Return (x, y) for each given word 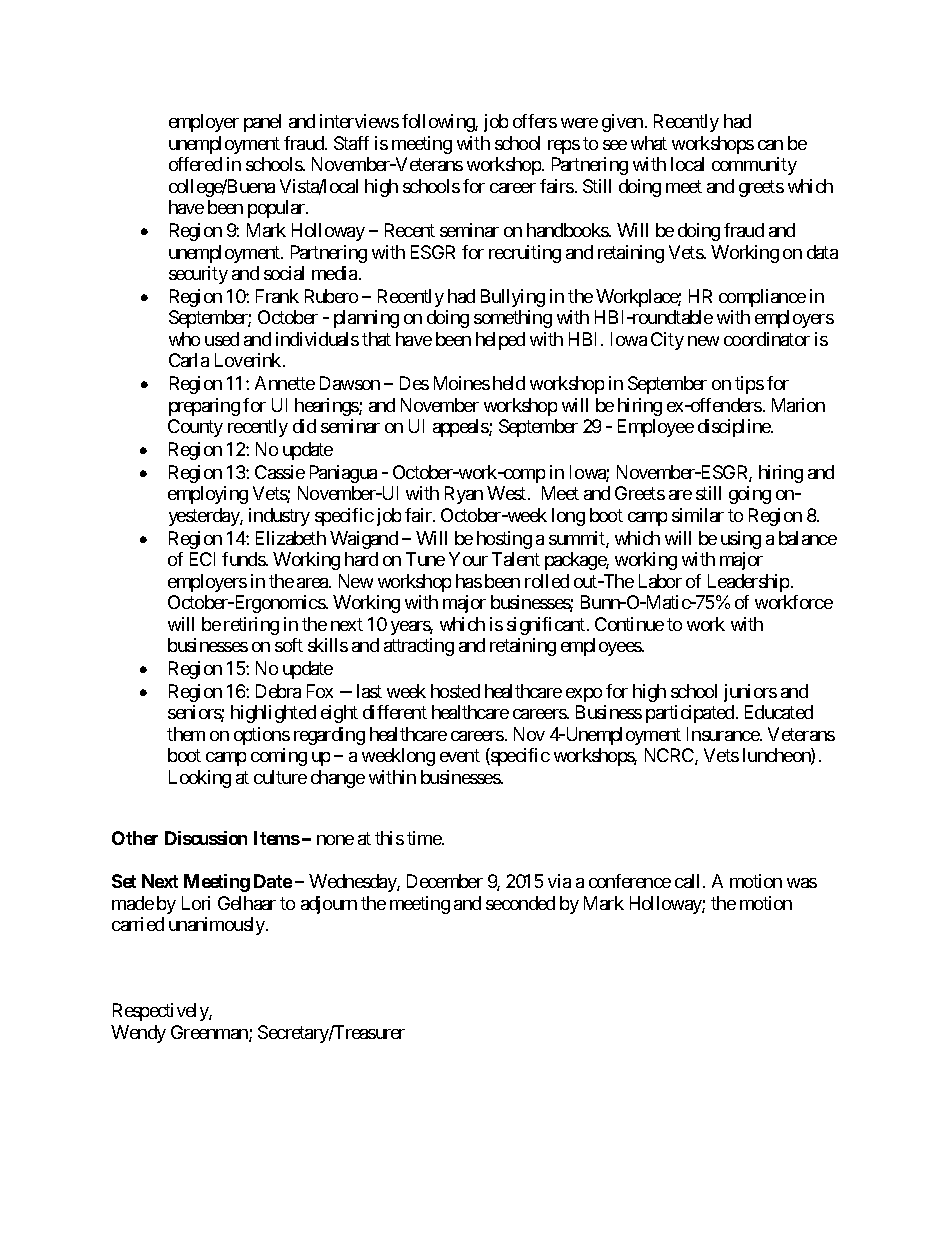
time (425, 838)
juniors (750, 693)
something (513, 319)
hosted (455, 691)
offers (535, 121)
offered (195, 164)
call (689, 881)
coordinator (767, 339)
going (750, 495)
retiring (251, 626)
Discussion (206, 838)
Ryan (464, 495)
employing (208, 495)
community (754, 166)
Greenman (210, 1033)
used (222, 339)
